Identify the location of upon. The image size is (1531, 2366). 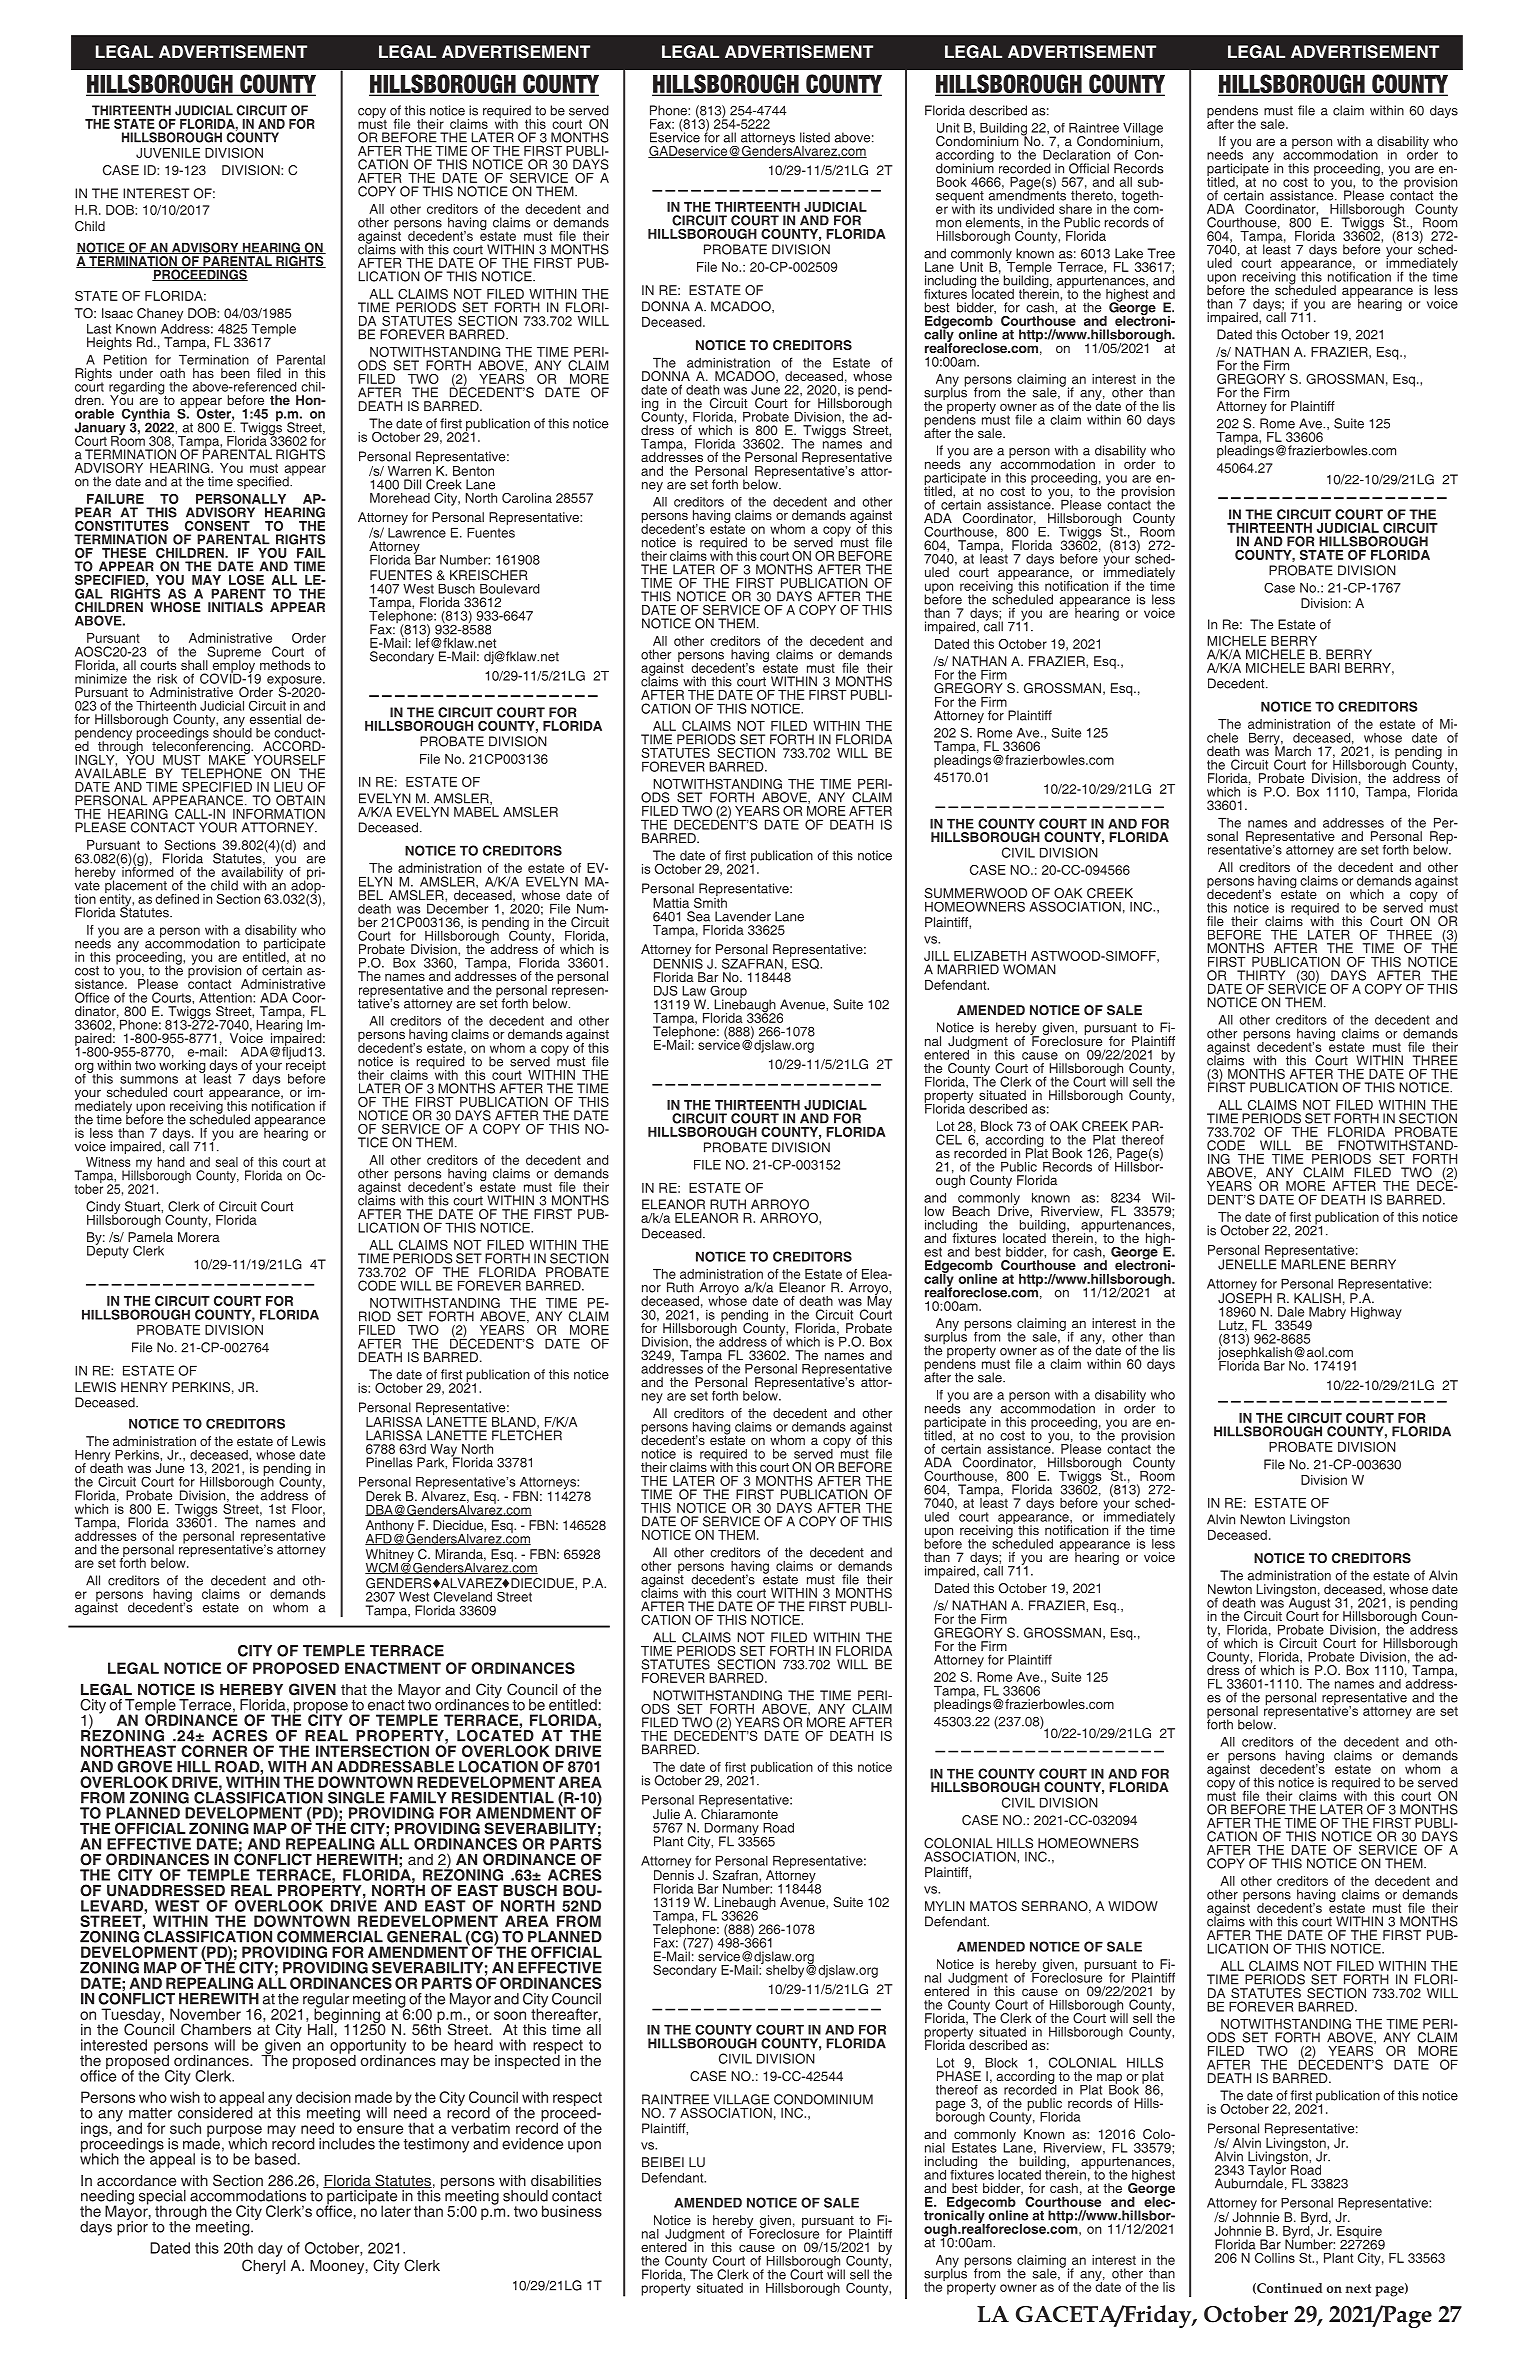
(584, 2147).
